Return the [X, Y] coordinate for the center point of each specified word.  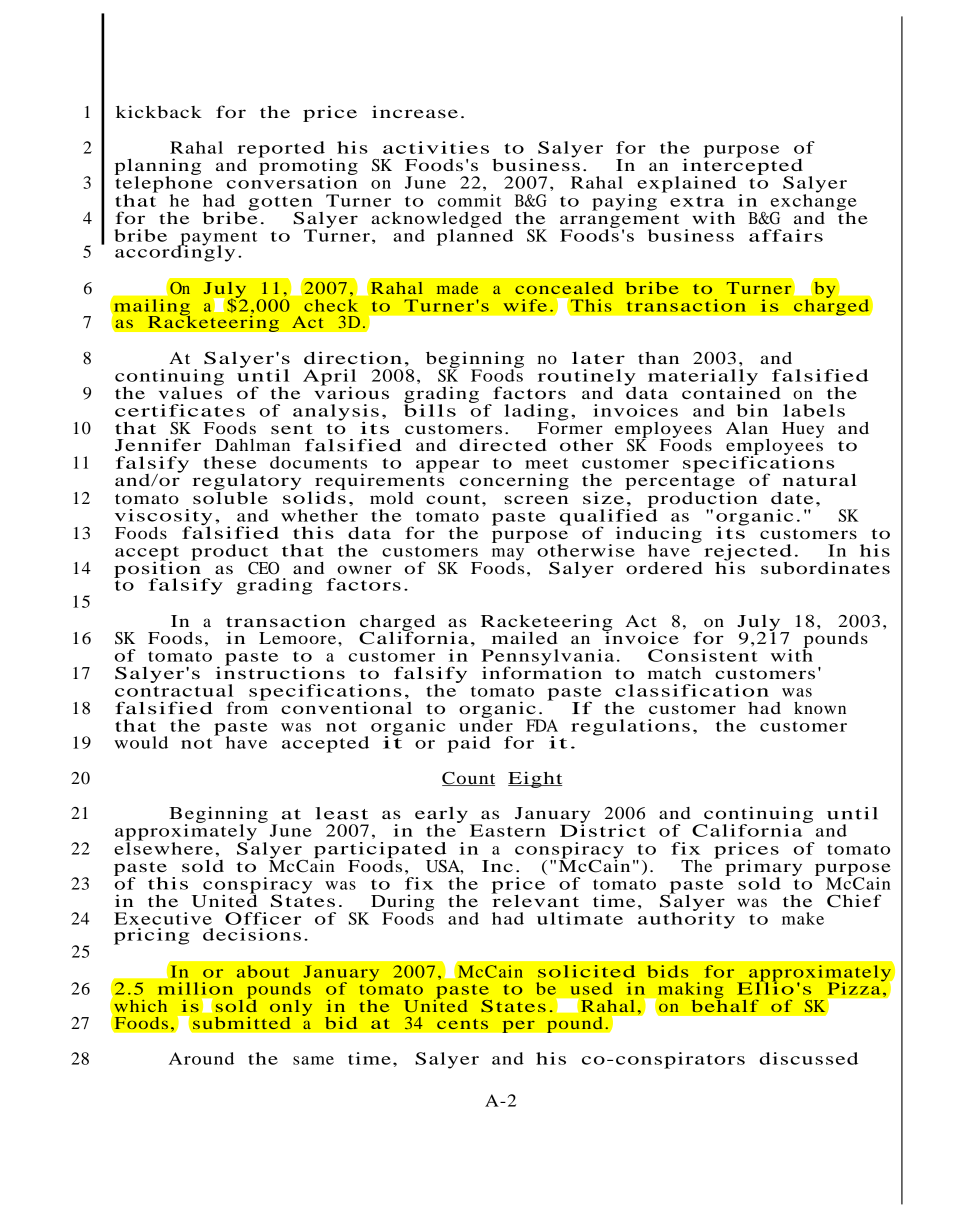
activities [436, 147]
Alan [747, 427]
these [229, 462]
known [820, 708]
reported [281, 150]
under [486, 724]
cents [462, 1024]
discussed [808, 1058]
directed [503, 444]
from [247, 706]
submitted [242, 1023]
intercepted [742, 167]
